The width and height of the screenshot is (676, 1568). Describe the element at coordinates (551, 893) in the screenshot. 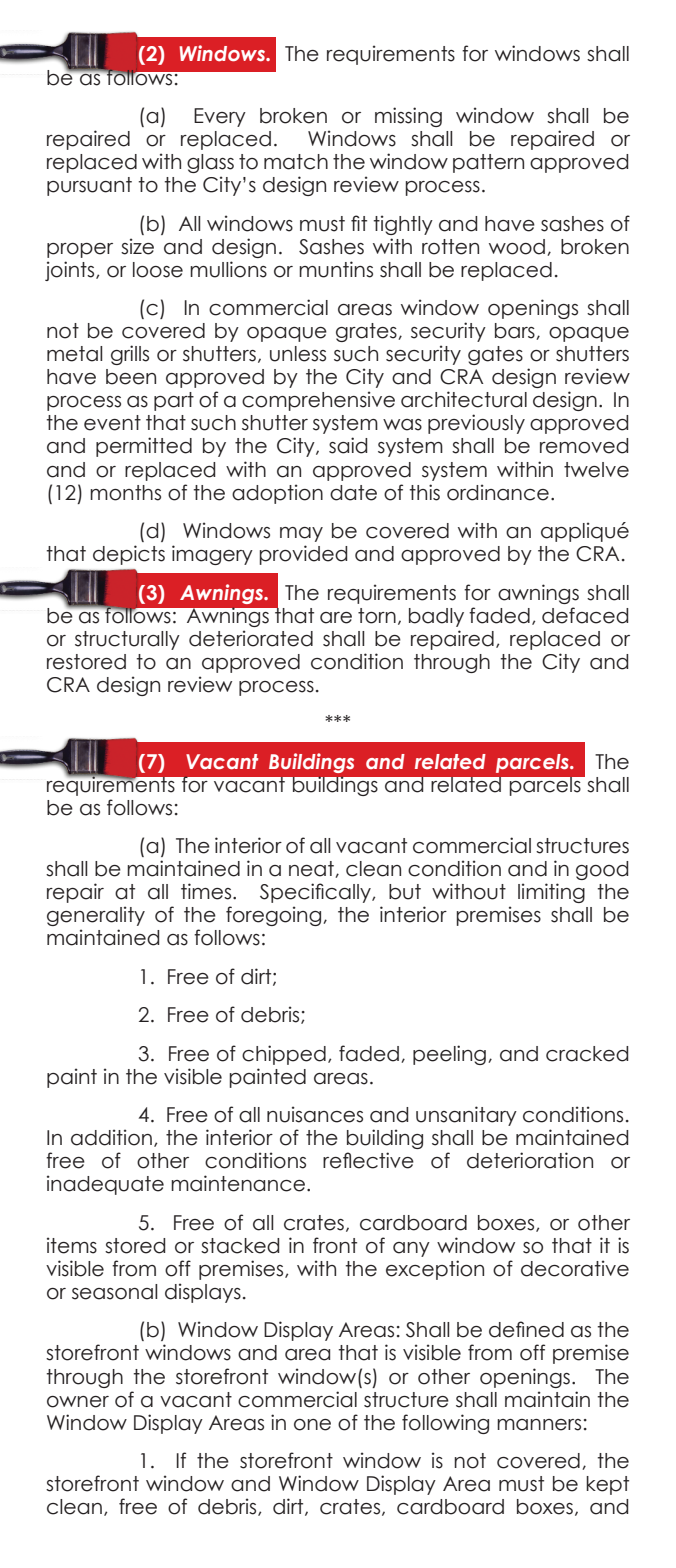

I see `limiting` at that location.
